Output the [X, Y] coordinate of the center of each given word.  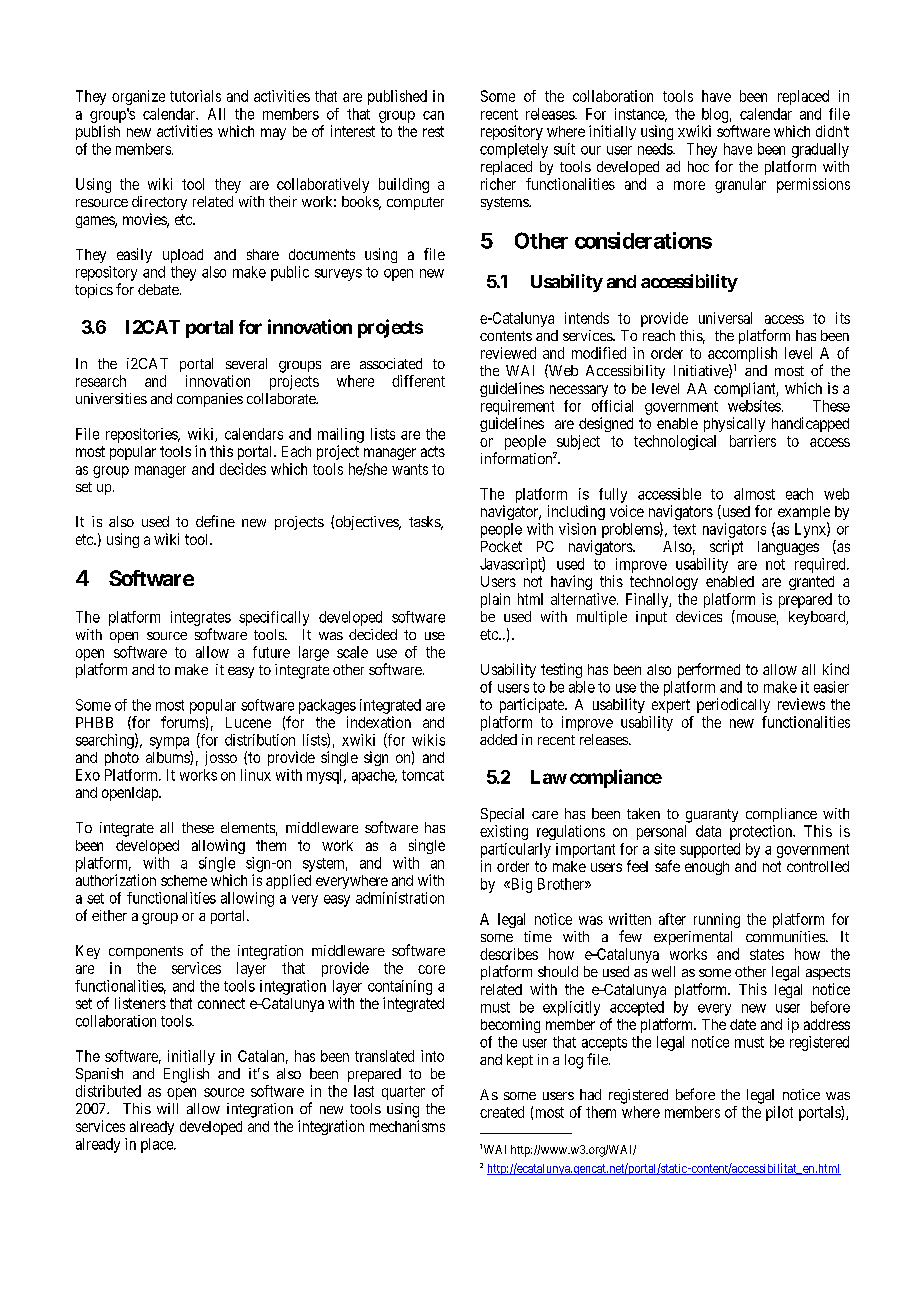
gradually [820, 150]
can [433, 115]
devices [699, 616]
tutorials [195, 96]
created [502, 1112]
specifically [274, 618]
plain [495, 600]
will [167, 1108]
